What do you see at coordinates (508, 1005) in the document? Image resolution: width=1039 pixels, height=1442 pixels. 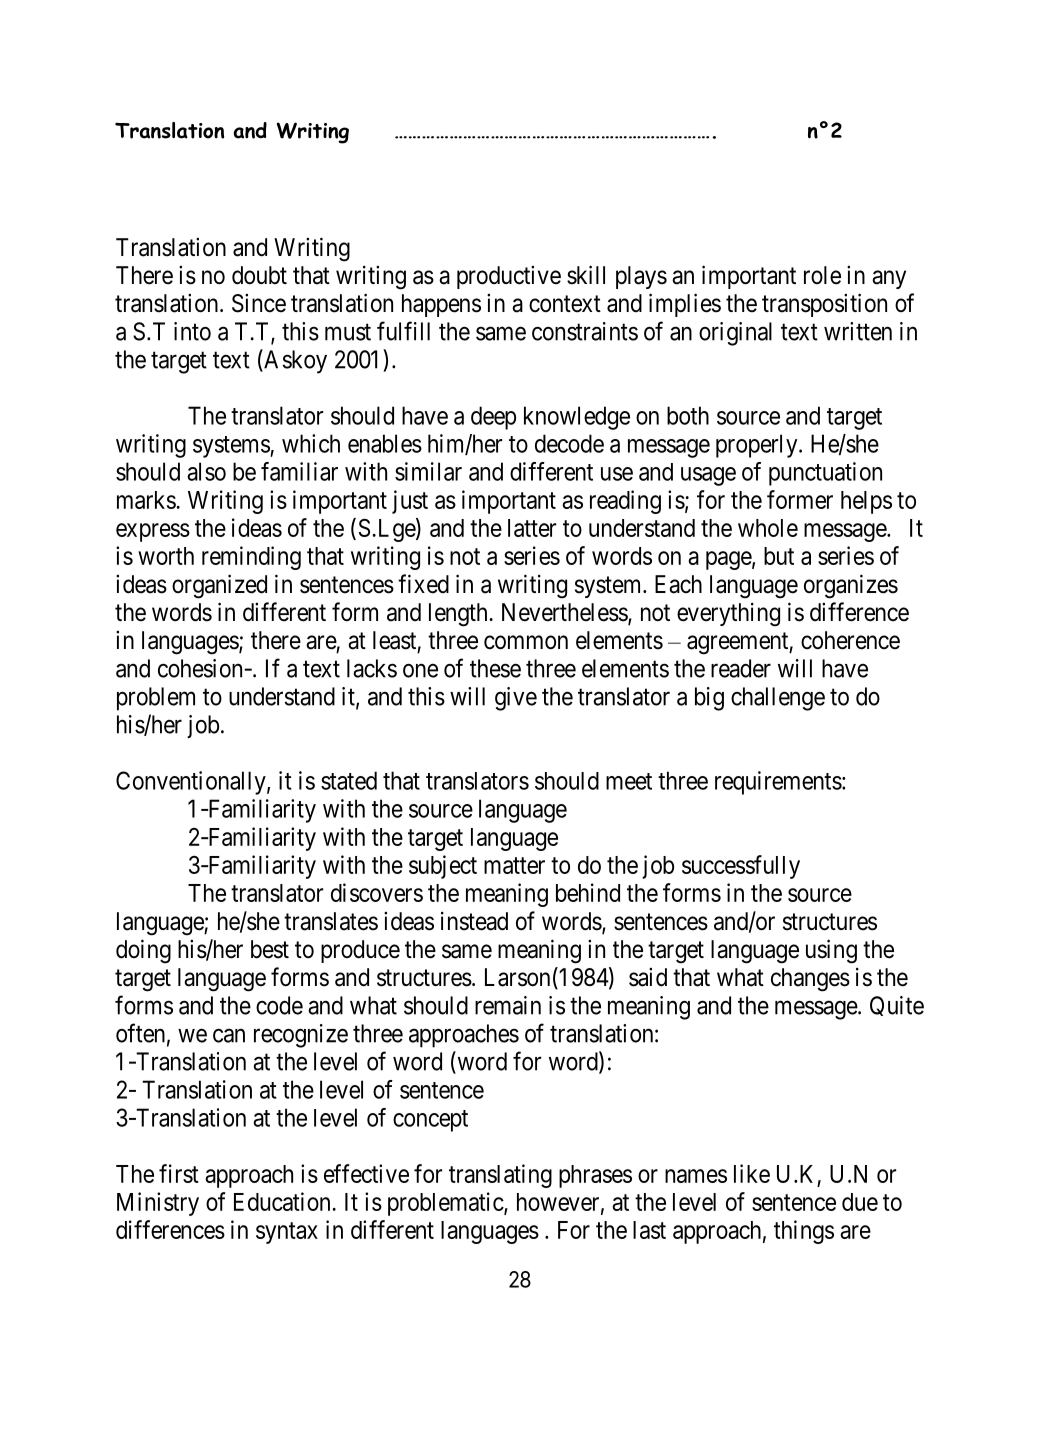 I see `remain` at bounding box center [508, 1005].
